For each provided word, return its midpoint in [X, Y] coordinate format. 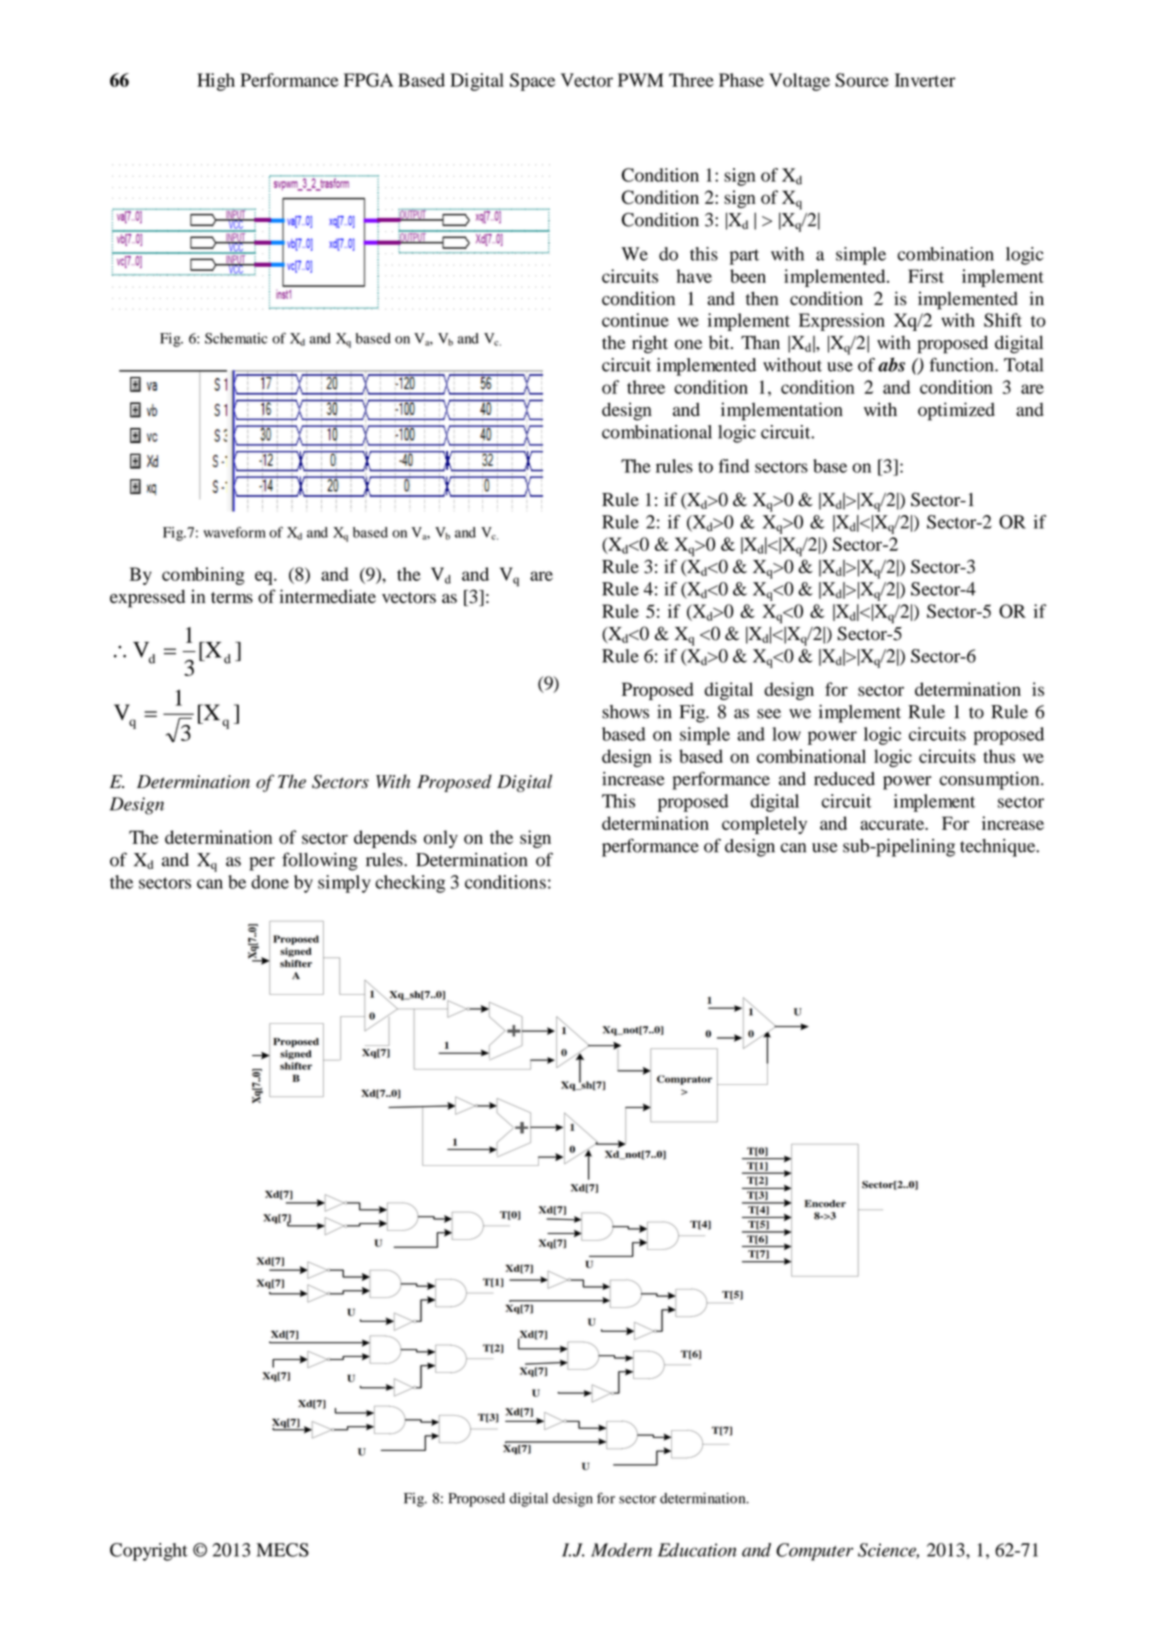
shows [625, 712]
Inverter [925, 80]
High [216, 82]
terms [232, 598]
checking [410, 884]
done [270, 882]
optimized [956, 411]
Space [532, 82]
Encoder [825, 1204]
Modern [621, 1550]
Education [697, 1550]
